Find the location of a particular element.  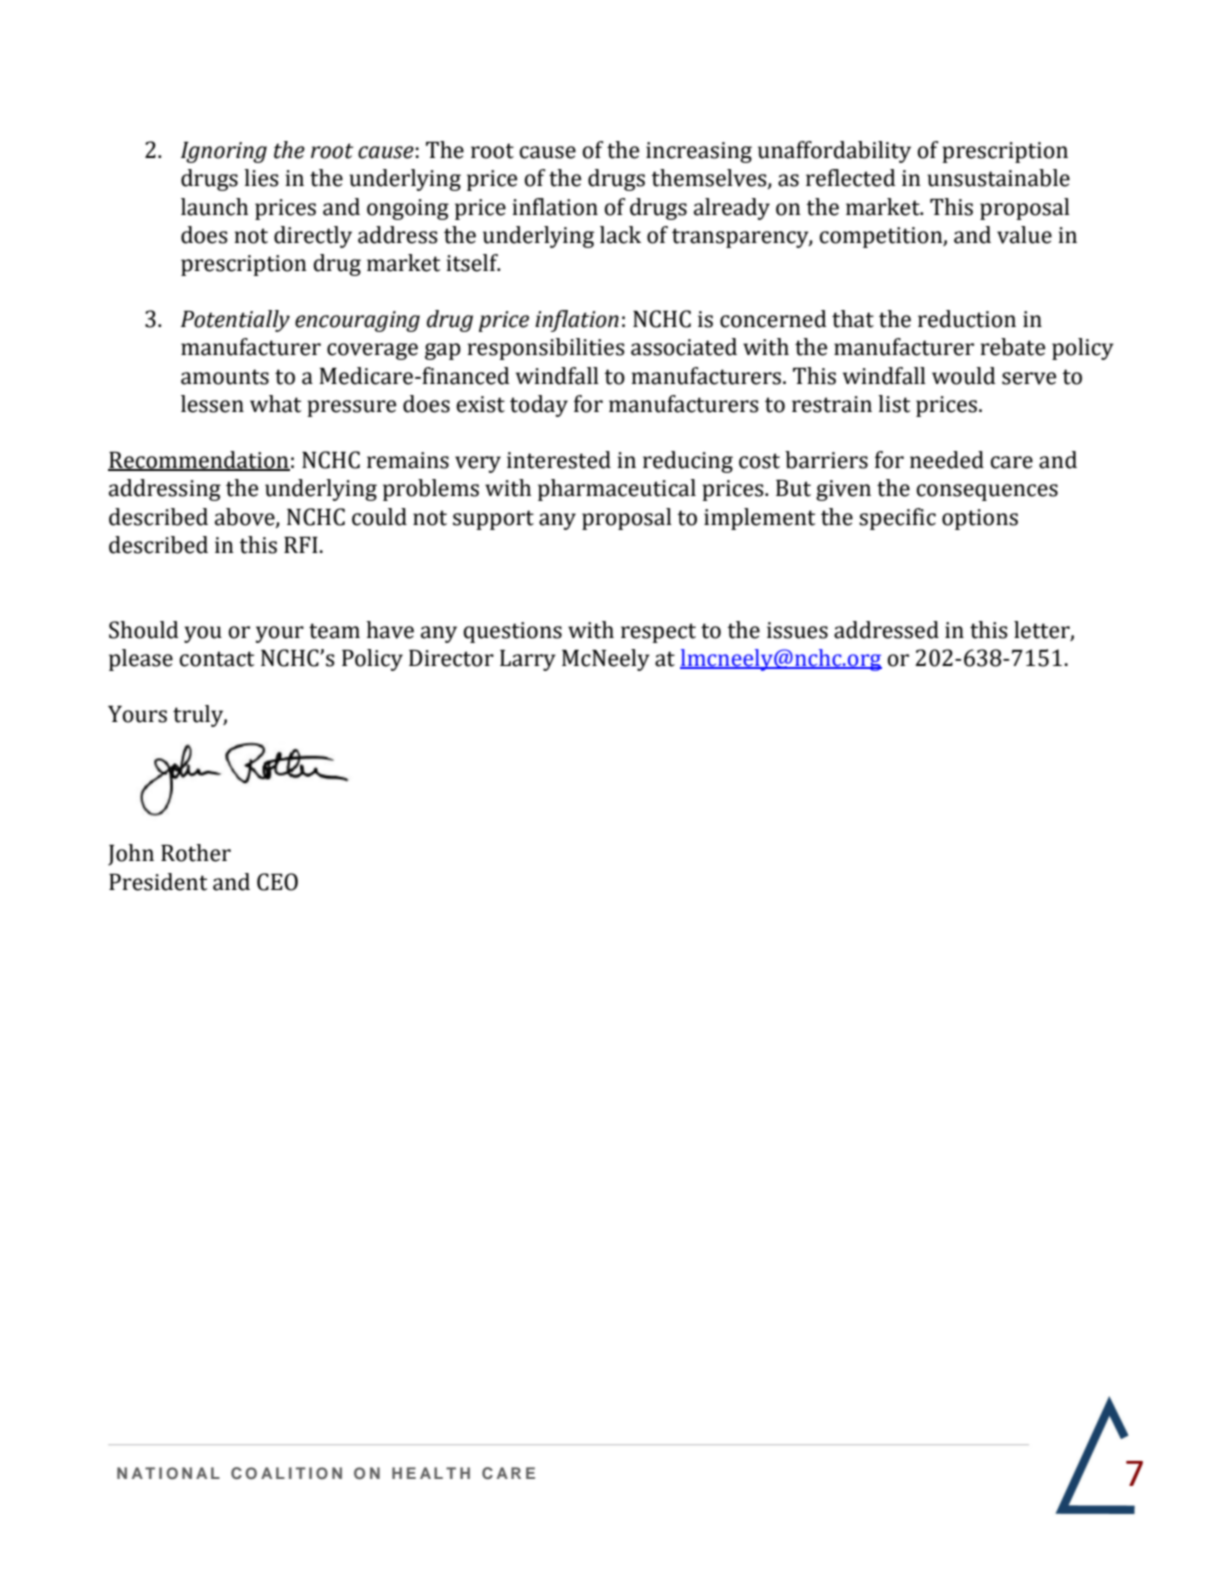

themselves is located at coordinates (710, 179).
